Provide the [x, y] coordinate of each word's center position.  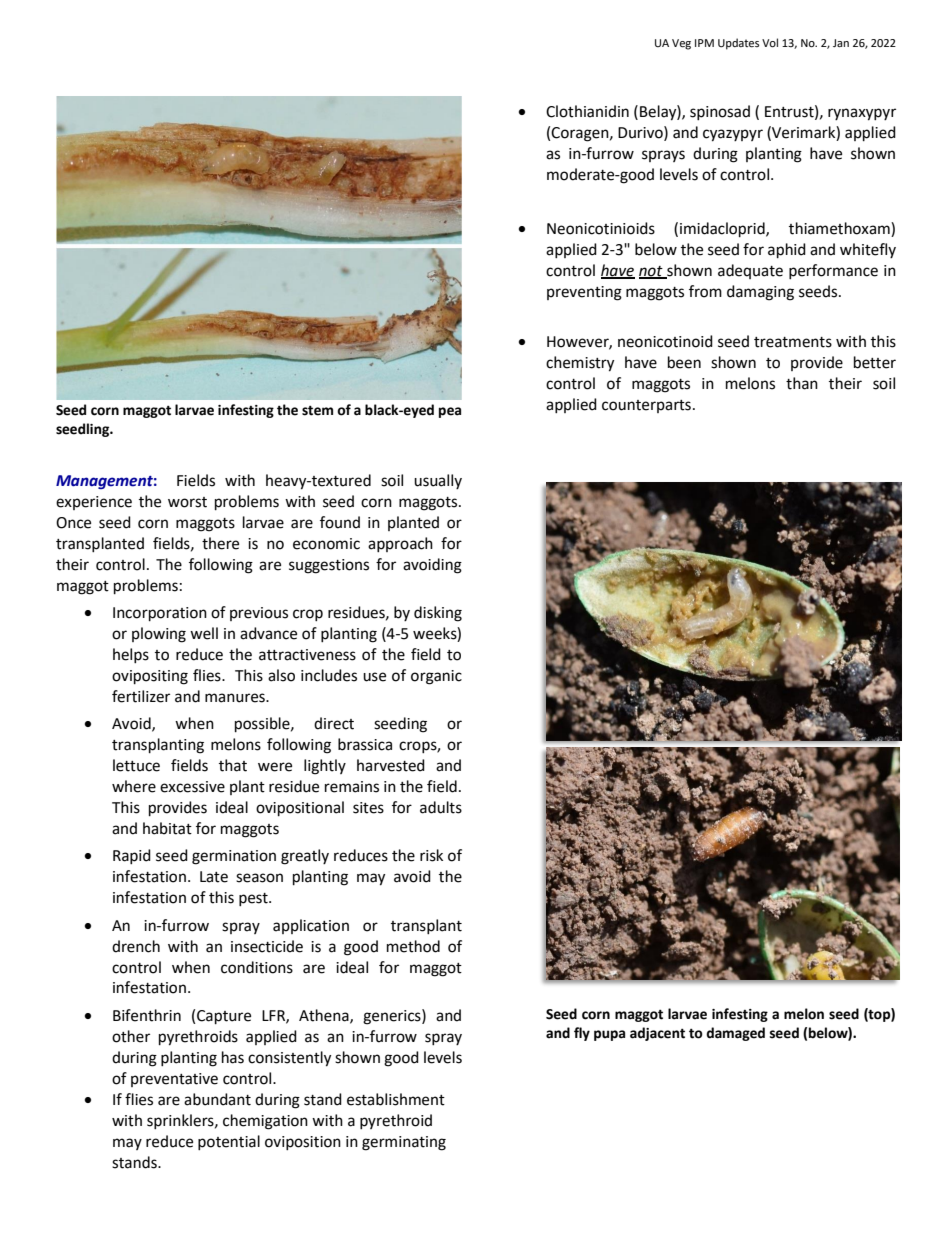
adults [441, 807]
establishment [396, 1099]
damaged [735, 1034]
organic [436, 677]
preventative [174, 1080]
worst [187, 502]
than [802, 383]
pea [450, 412]
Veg [681, 44]
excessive [192, 787]
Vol [770, 43]
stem [317, 411]
